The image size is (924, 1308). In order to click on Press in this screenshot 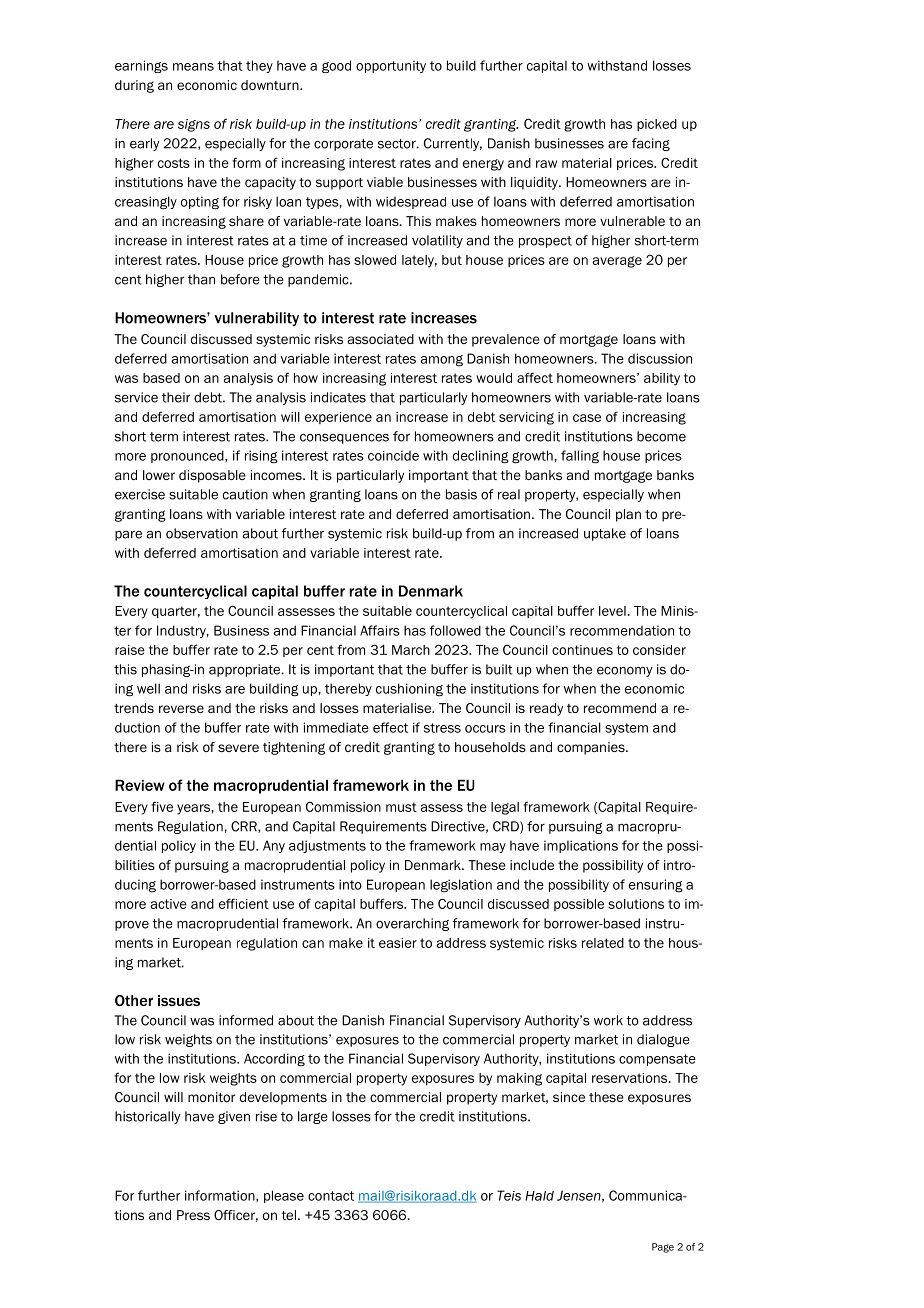, I will do `click(193, 1215)`.
